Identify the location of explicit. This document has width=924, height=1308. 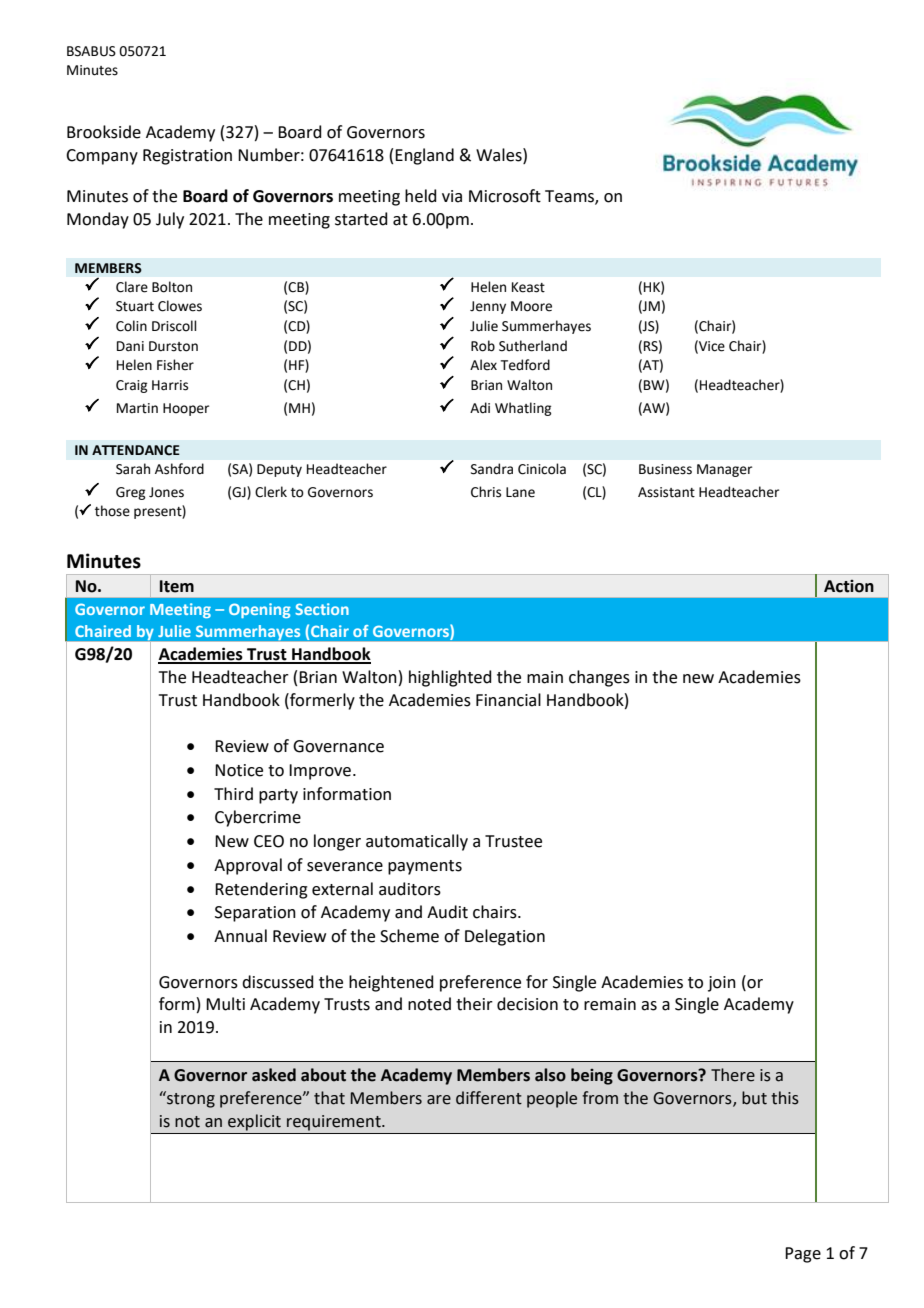
(254, 1122).
